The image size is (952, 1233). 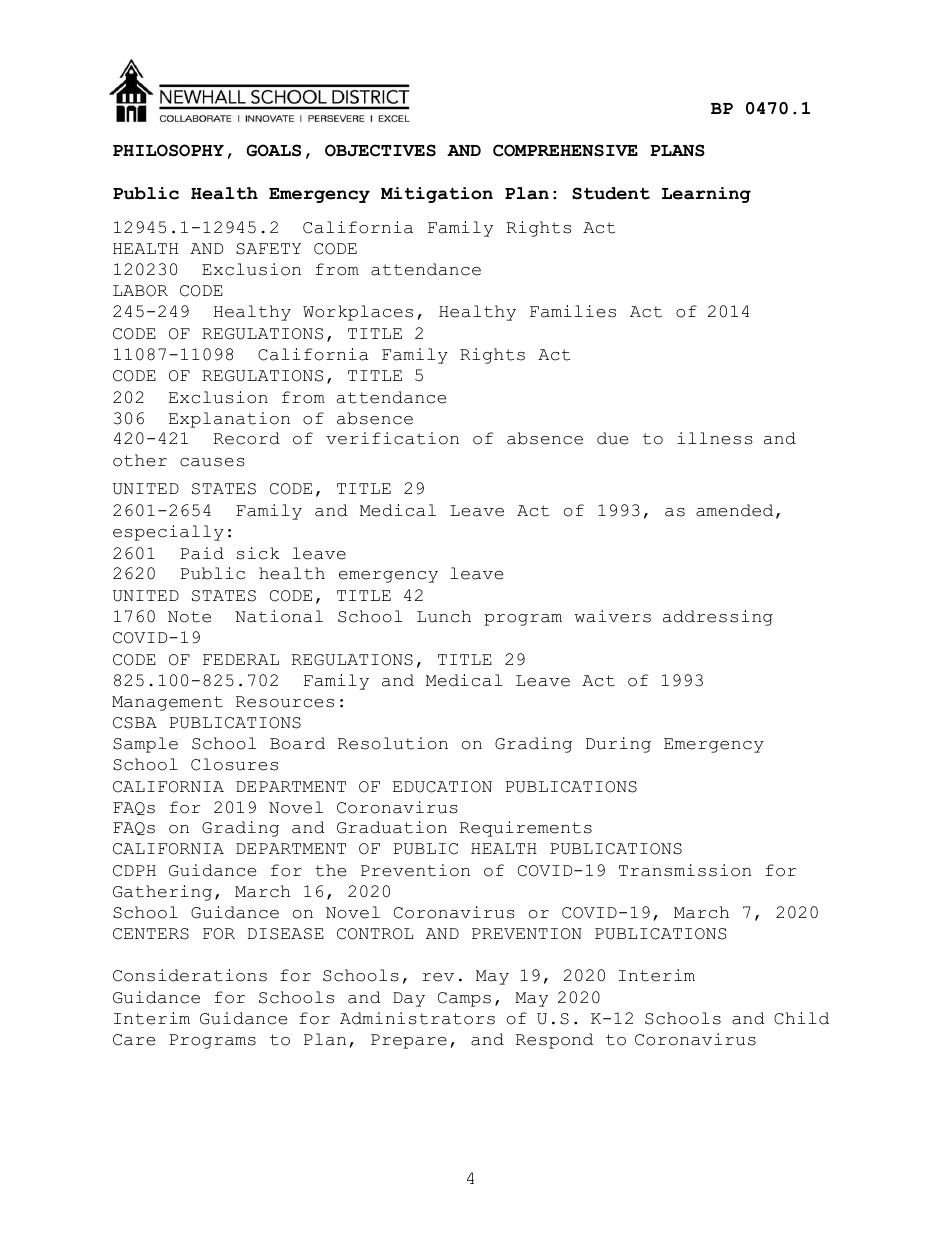 What do you see at coordinates (706, 195) in the screenshot?
I see `Learning` at bounding box center [706, 195].
